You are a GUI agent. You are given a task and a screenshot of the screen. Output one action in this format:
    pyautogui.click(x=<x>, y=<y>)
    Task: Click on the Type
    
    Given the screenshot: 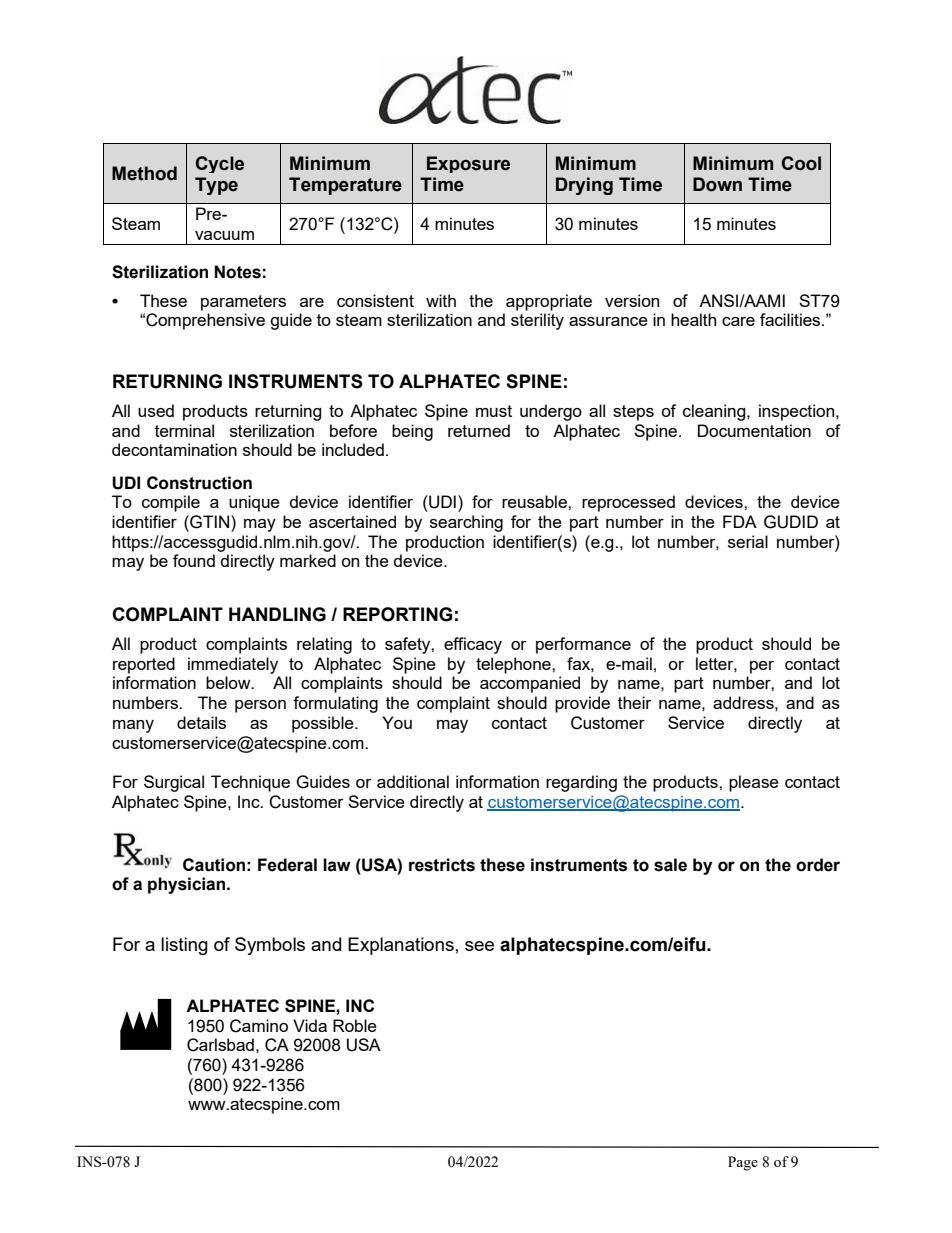 What is the action you would take?
    pyautogui.click(x=216, y=186)
